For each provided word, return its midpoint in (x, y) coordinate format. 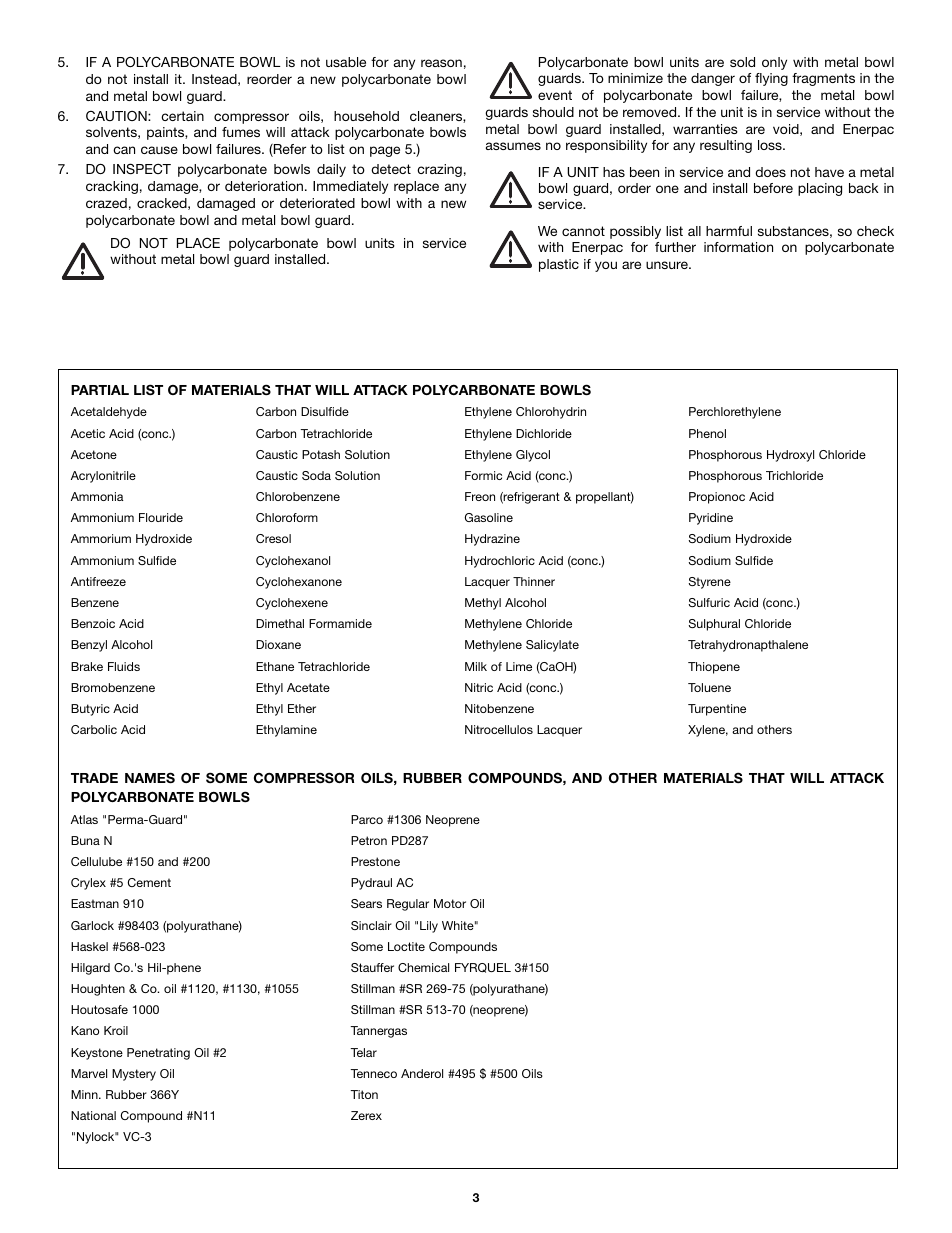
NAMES (150, 777)
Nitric (479, 687)
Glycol (533, 456)
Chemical (423, 967)
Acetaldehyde (109, 413)
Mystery (134, 1075)
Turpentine (717, 710)
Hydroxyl (790, 456)
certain (182, 116)
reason (441, 63)
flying (771, 79)
